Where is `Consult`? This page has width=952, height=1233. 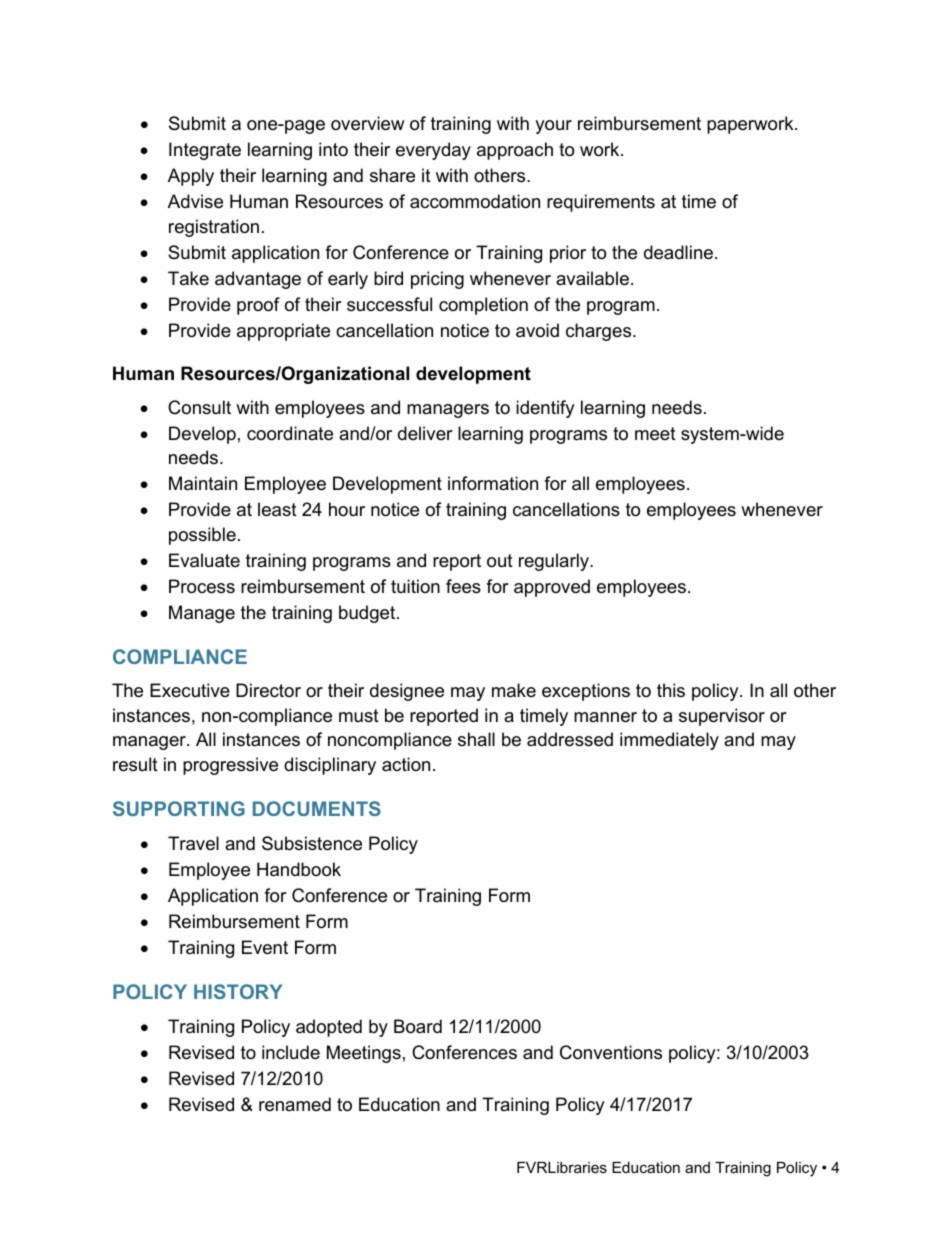 Consult is located at coordinates (199, 407).
